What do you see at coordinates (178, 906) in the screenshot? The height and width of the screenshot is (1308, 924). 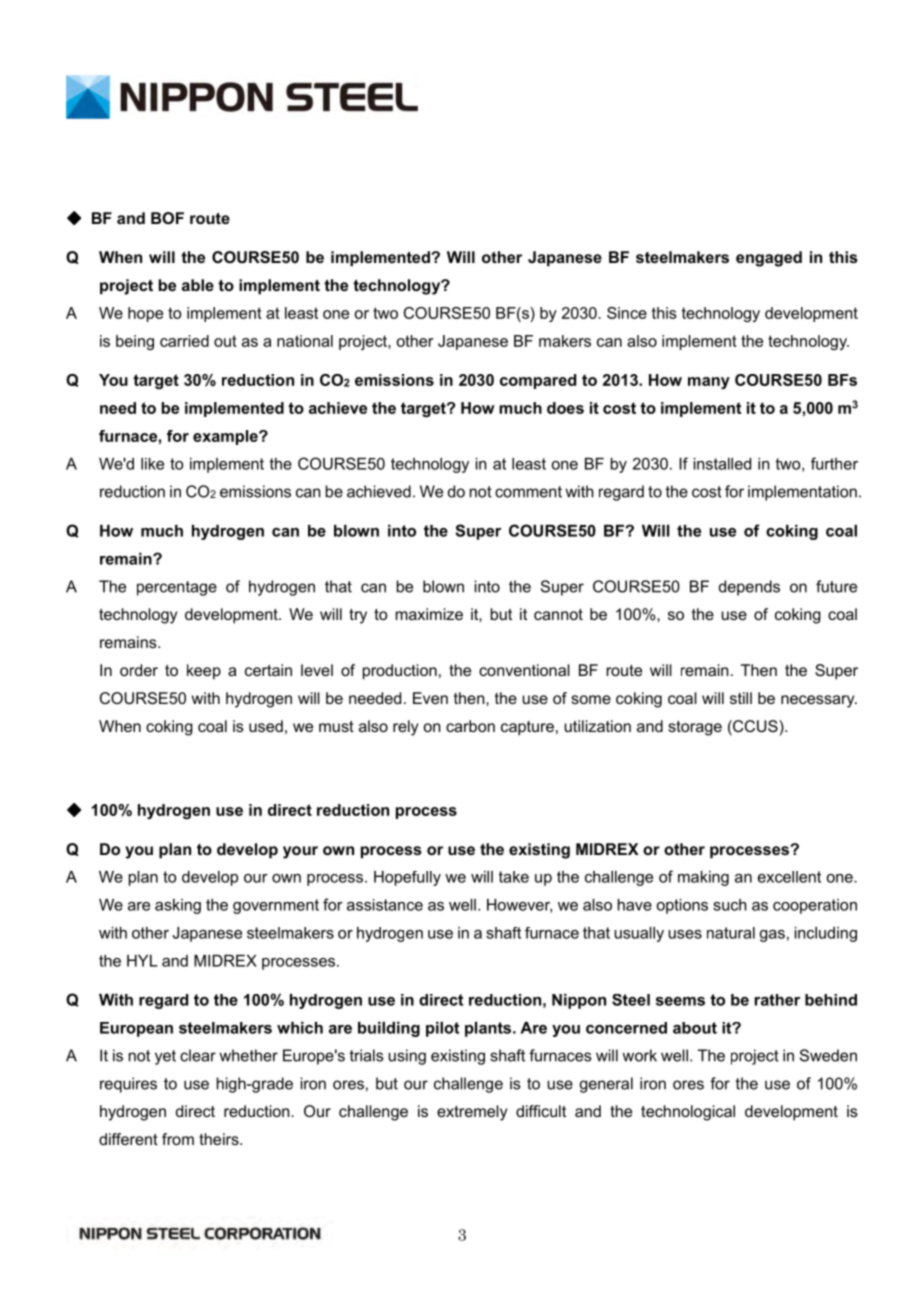 I see `asking` at bounding box center [178, 906].
